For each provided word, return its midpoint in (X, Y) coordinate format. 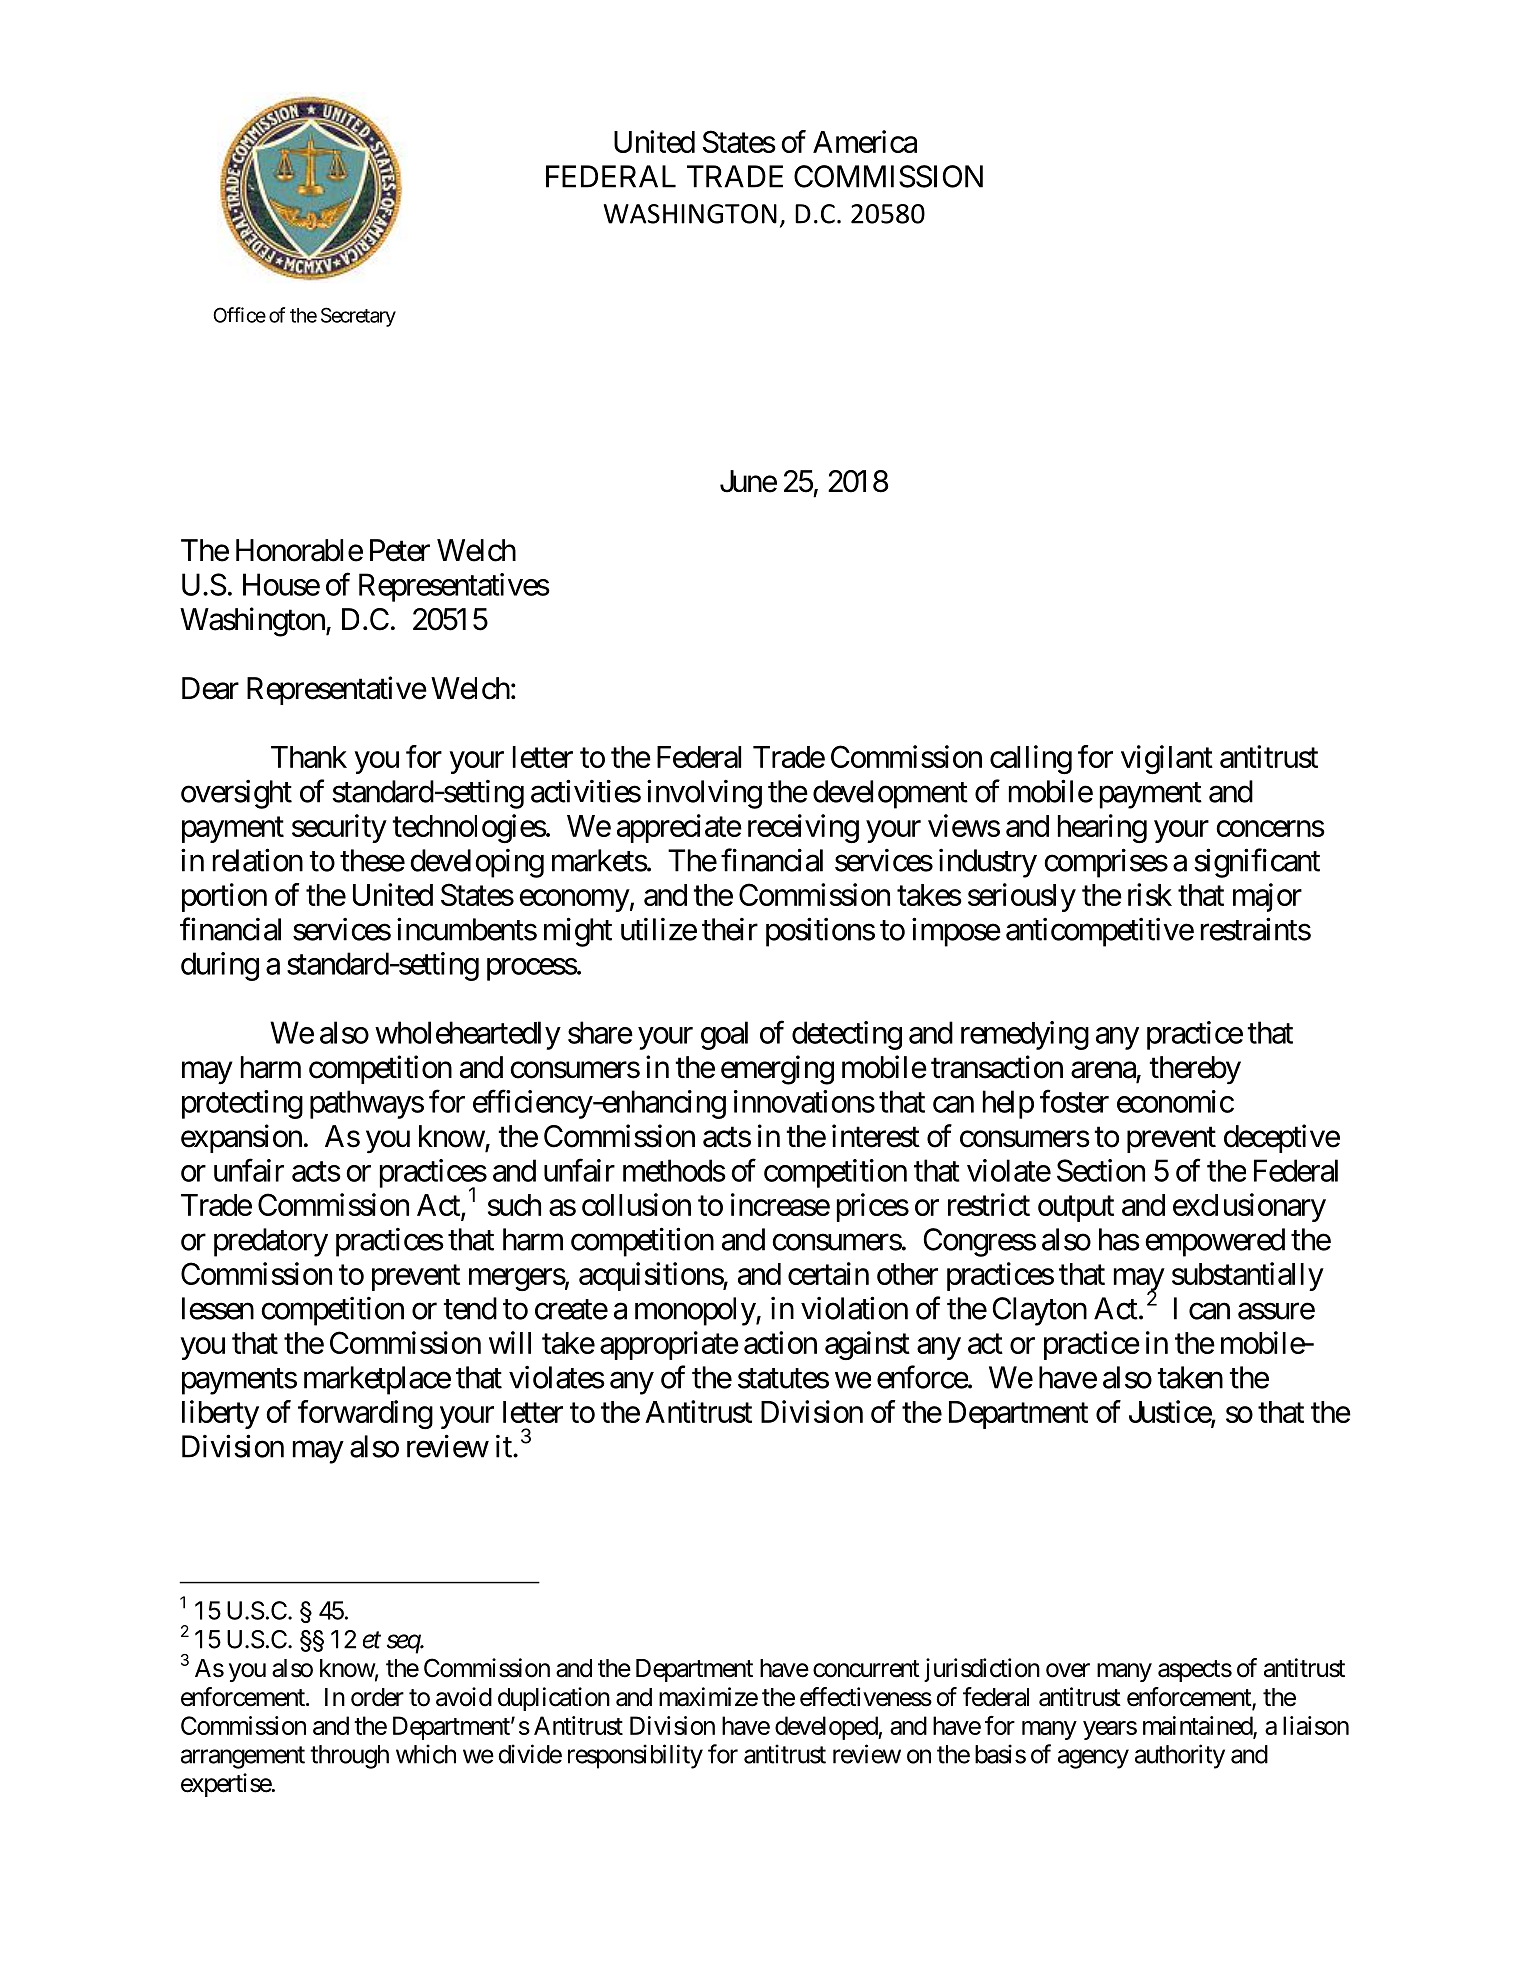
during (220, 966)
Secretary (358, 317)
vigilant (1167, 759)
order (377, 1697)
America (865, 141)
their (730, 929)
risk (1150, 894)
